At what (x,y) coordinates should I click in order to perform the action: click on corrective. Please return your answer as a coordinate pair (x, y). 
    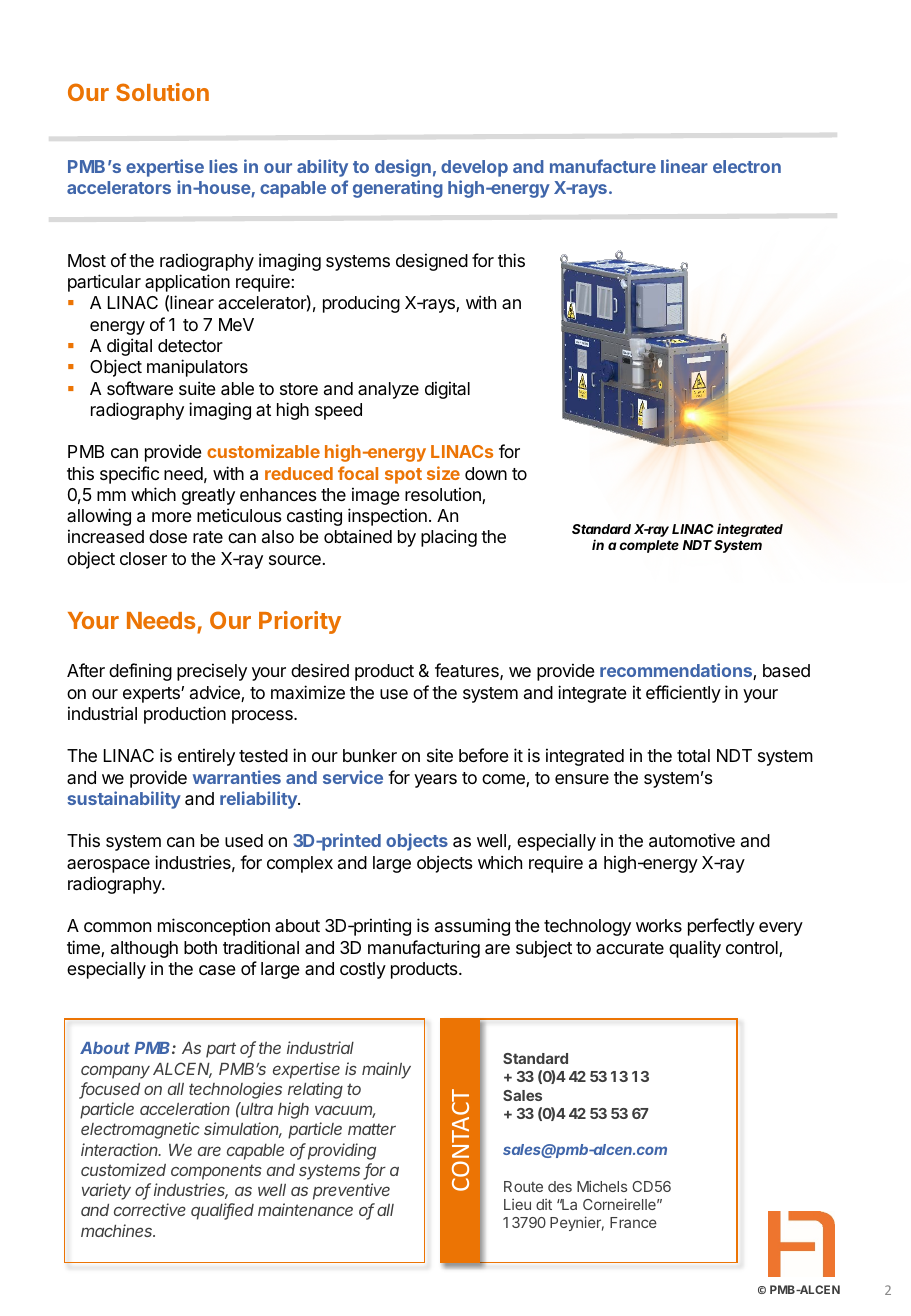
    Looking at the image, I should click on (150, 1209).
